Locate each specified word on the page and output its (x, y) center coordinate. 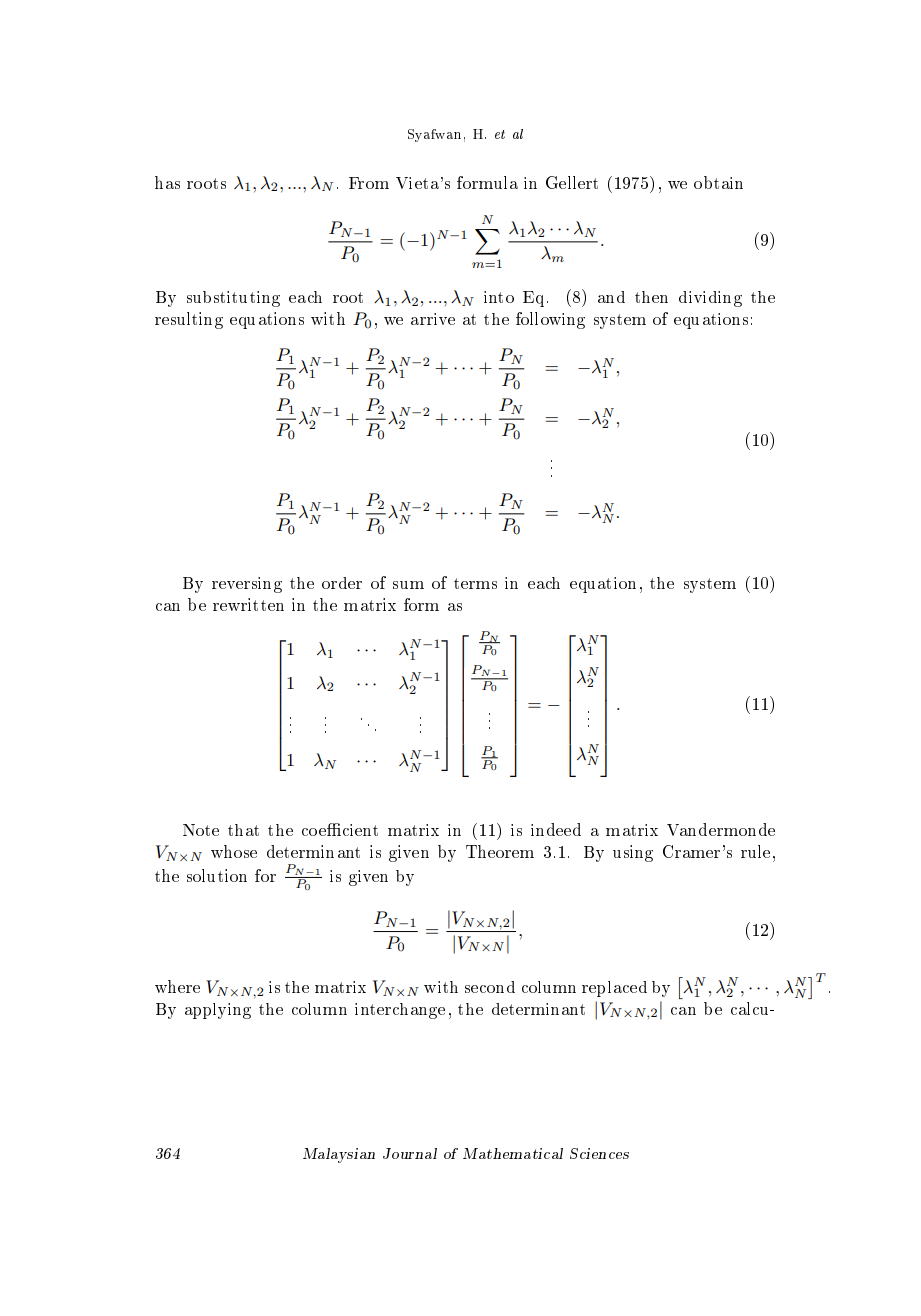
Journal (410, 1153)
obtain (718, 182)
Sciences (599, 1153)
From (369, 183)
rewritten (248, 604)
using (633, 853)
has (167, 182)
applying (218, 1011)
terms (475, 583)
